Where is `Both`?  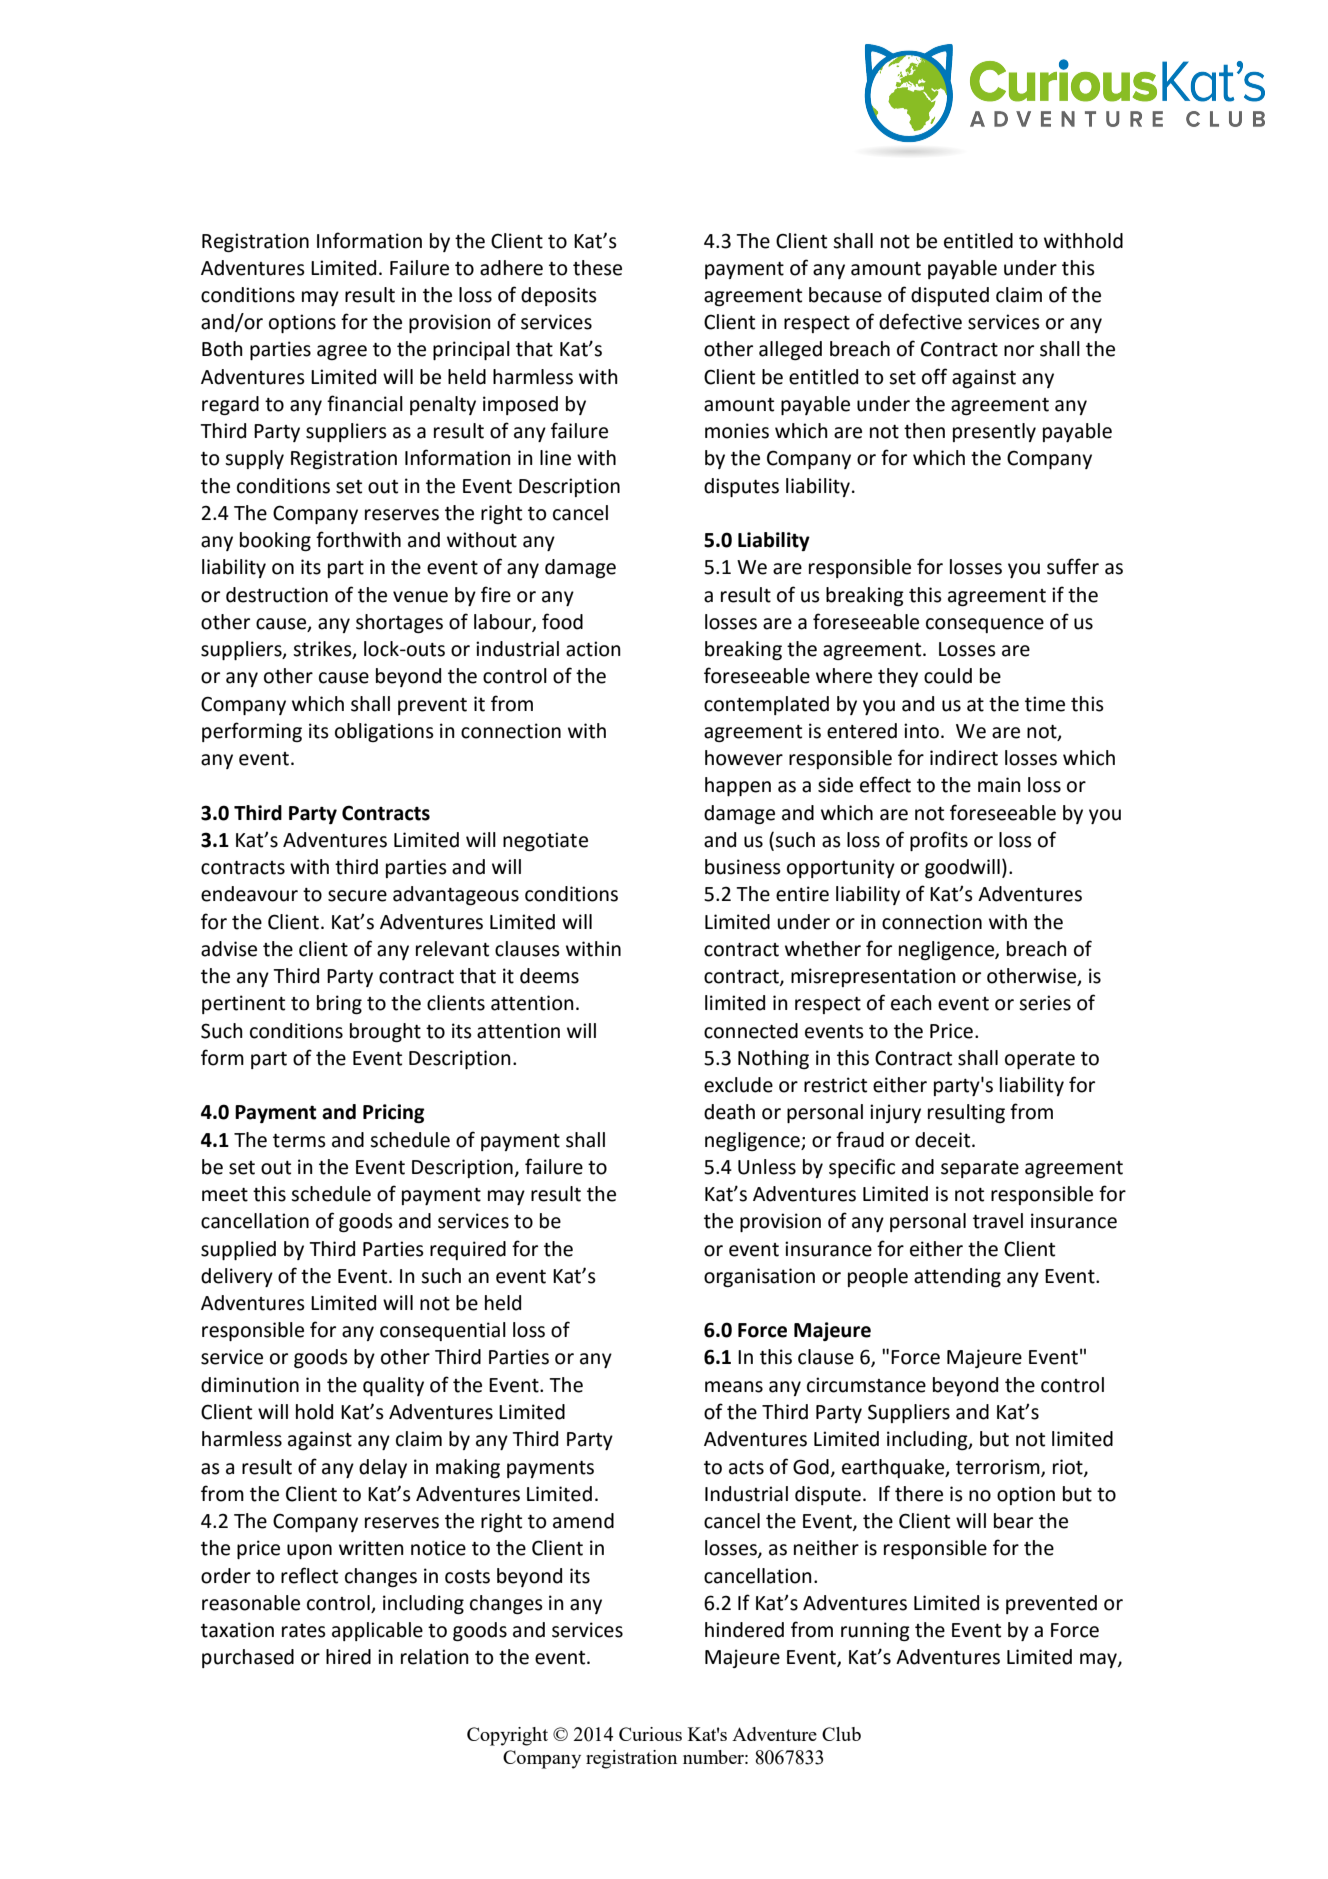 Both is located at coordinates (222, 349).
